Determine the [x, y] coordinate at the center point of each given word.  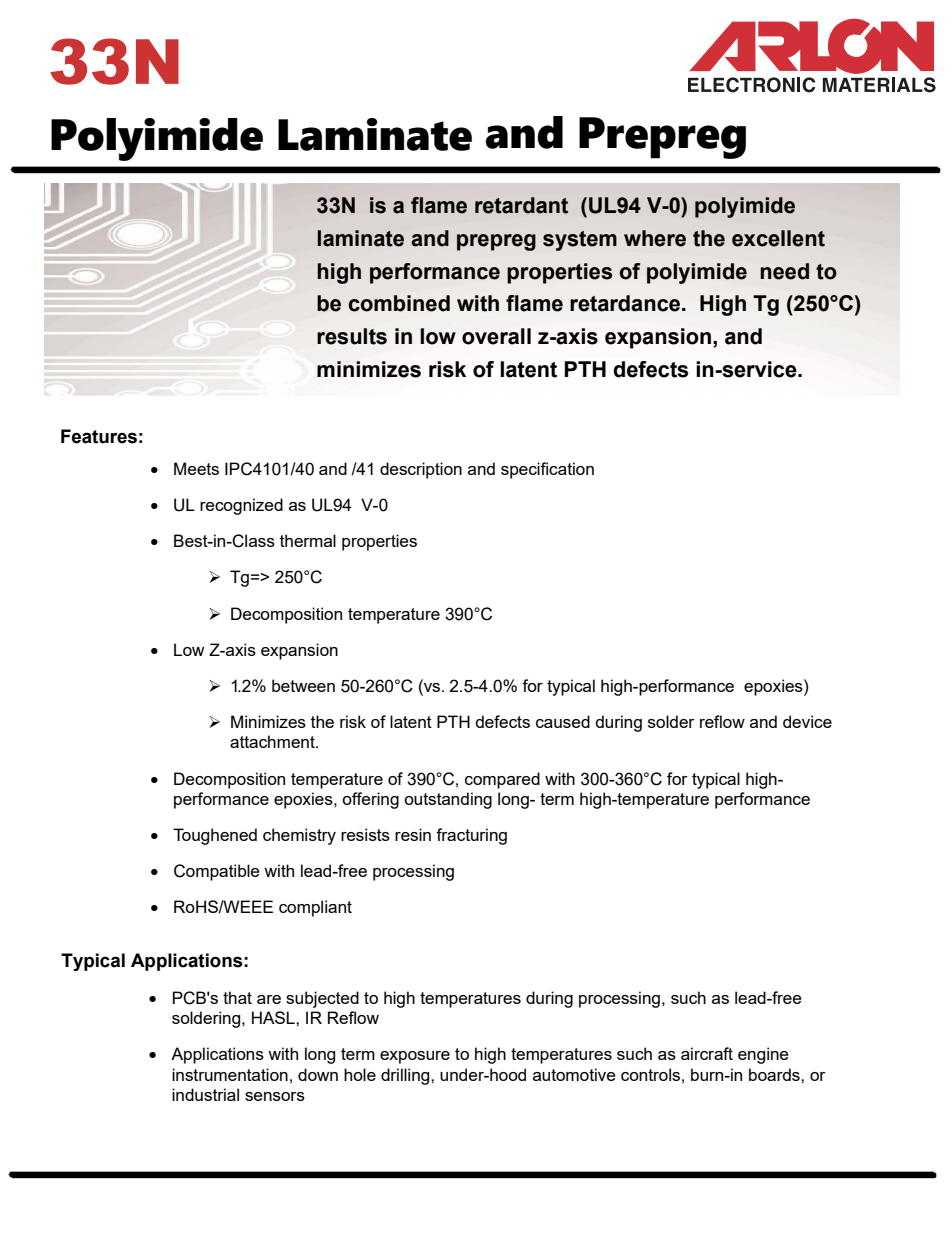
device [807, 721]
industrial [205, 1094]
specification [547, 470]
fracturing [471, 836]
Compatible [217, 872]
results [352, 336]
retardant [521, 205]
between [303, 685]
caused [563, 721]
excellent [778, 238]
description [421, 470]
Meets [196, 468]
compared [502, 780]
